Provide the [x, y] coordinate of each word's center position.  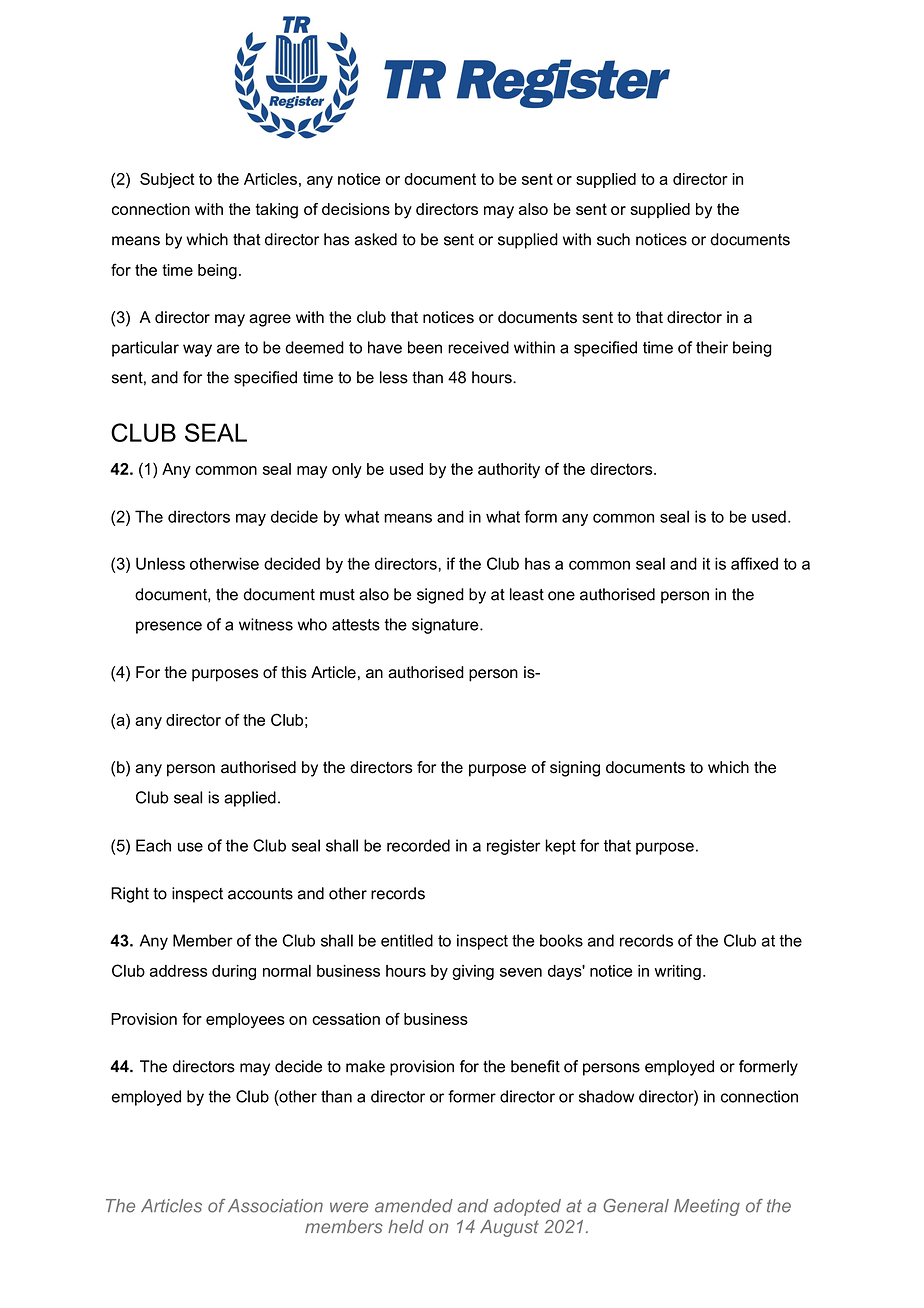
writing [678, 972]
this [294, 672]
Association [275, 1206]
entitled [407, 940]
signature [446, 626]
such [613, 239]
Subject [167, 180]
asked [376, 239]
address [178, 971]
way [197, 350]
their [712, 347]
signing [575, 769]
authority [509, 470]
